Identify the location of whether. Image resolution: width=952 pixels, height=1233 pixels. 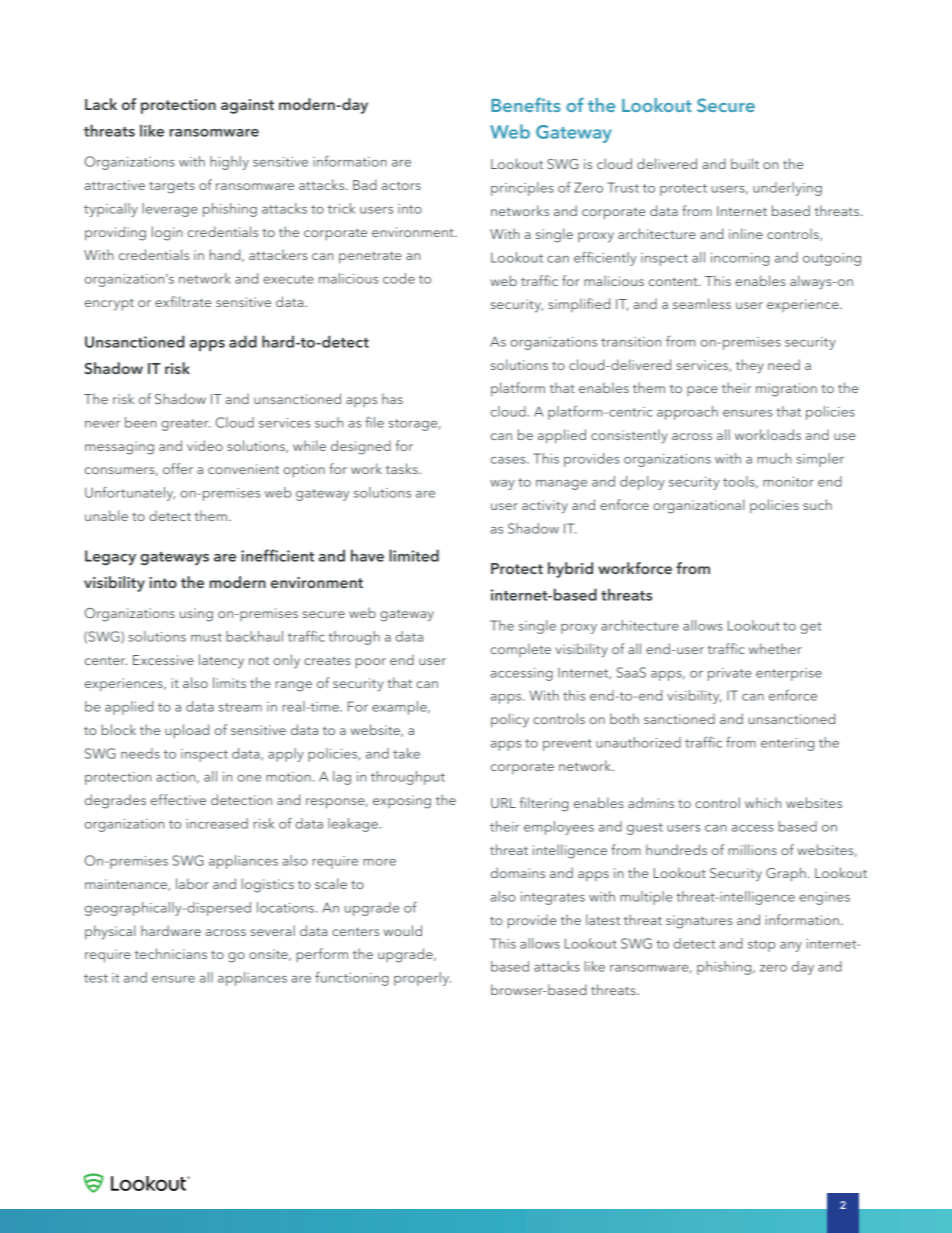
(775, 648).
